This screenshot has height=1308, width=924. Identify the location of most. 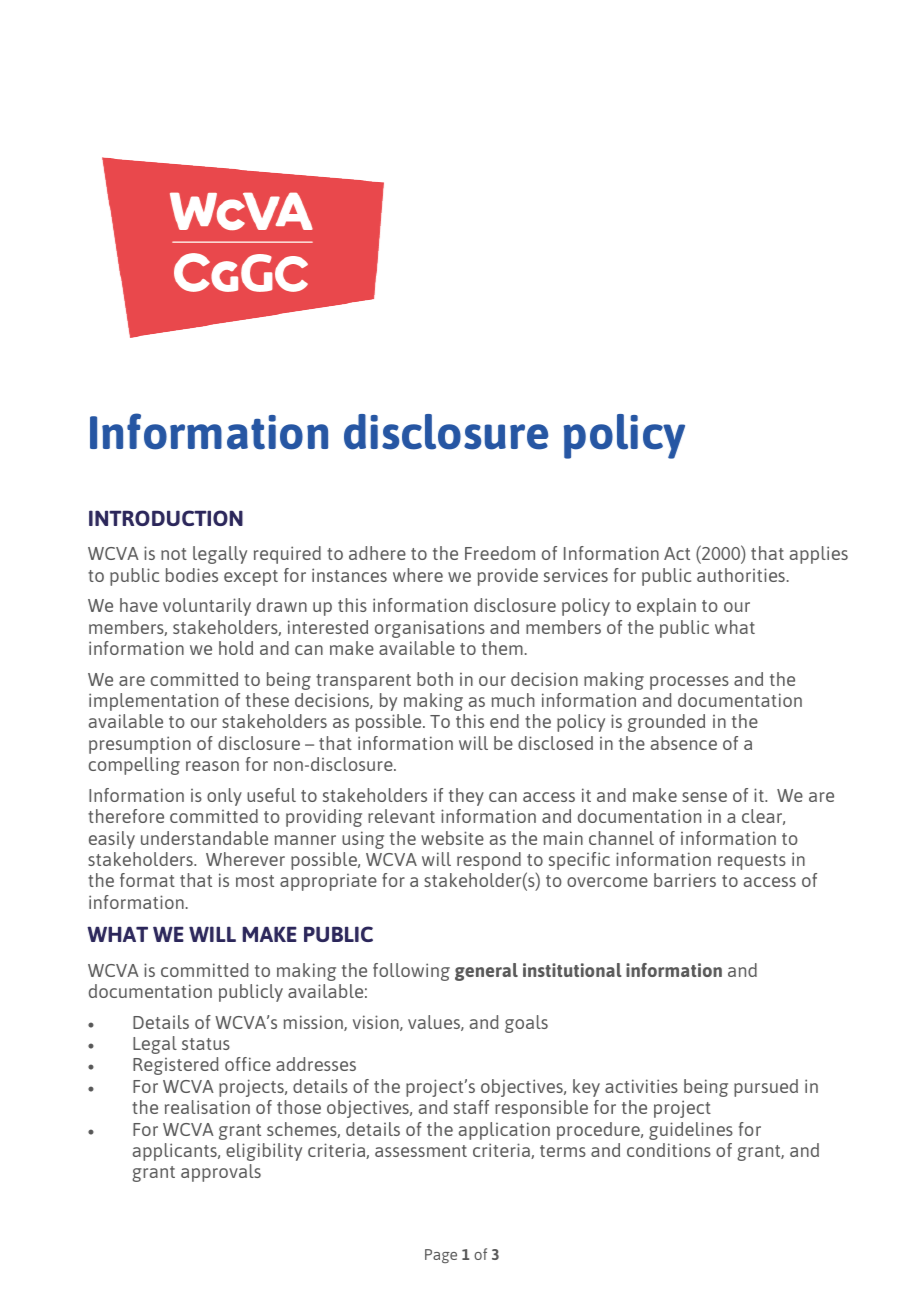
(255, 881).
